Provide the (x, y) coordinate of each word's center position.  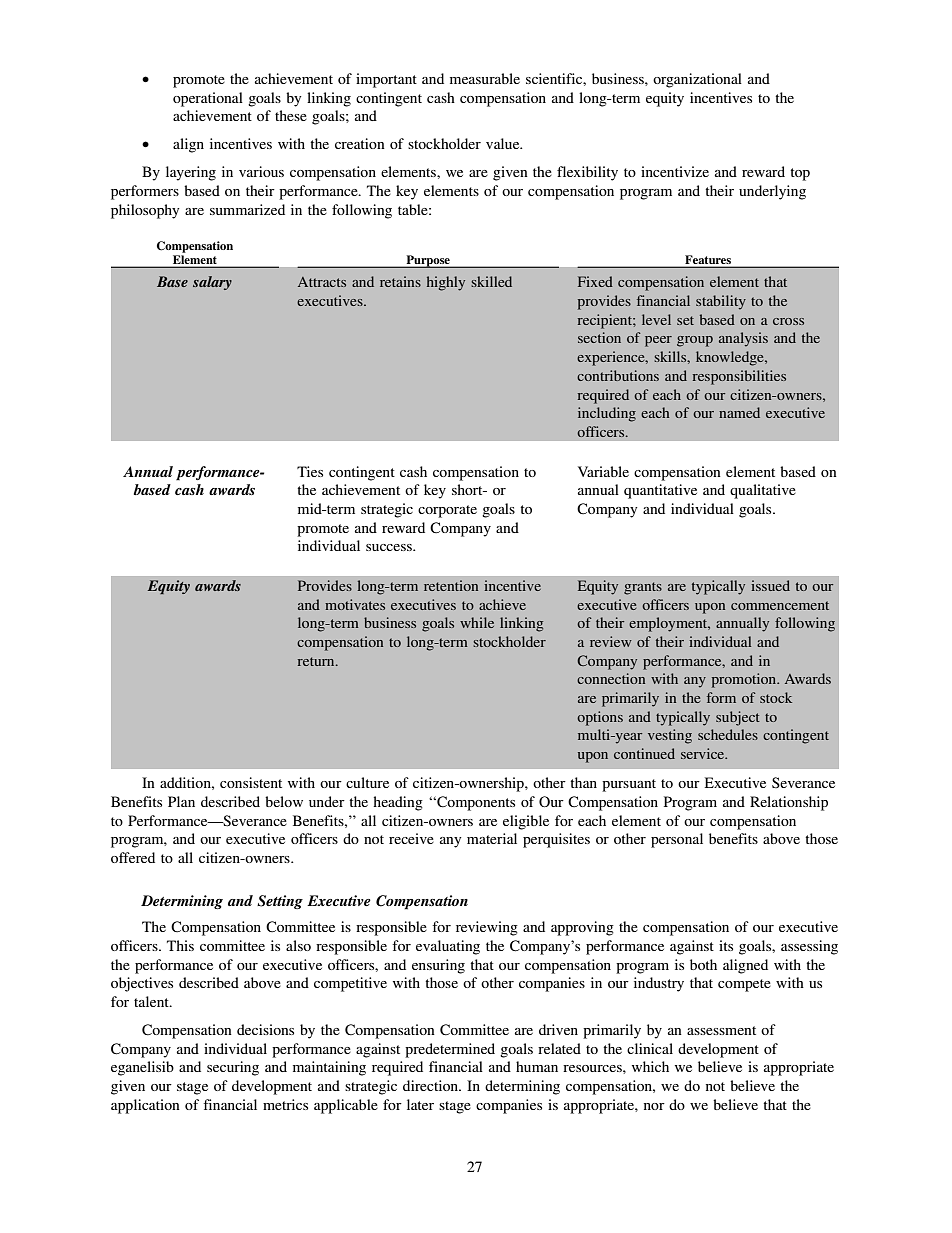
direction (431, 1085)
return (317, 661)
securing (233, 1068)
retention (451, 585)
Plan (181, 801)
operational (208, 99)
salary (212, 283)
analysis (743, 339)
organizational (697, 80)
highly (446, 283)
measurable (485, 78)
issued (770, 585)
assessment (721, 1030)
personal (677, 840)
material (492, 838)
